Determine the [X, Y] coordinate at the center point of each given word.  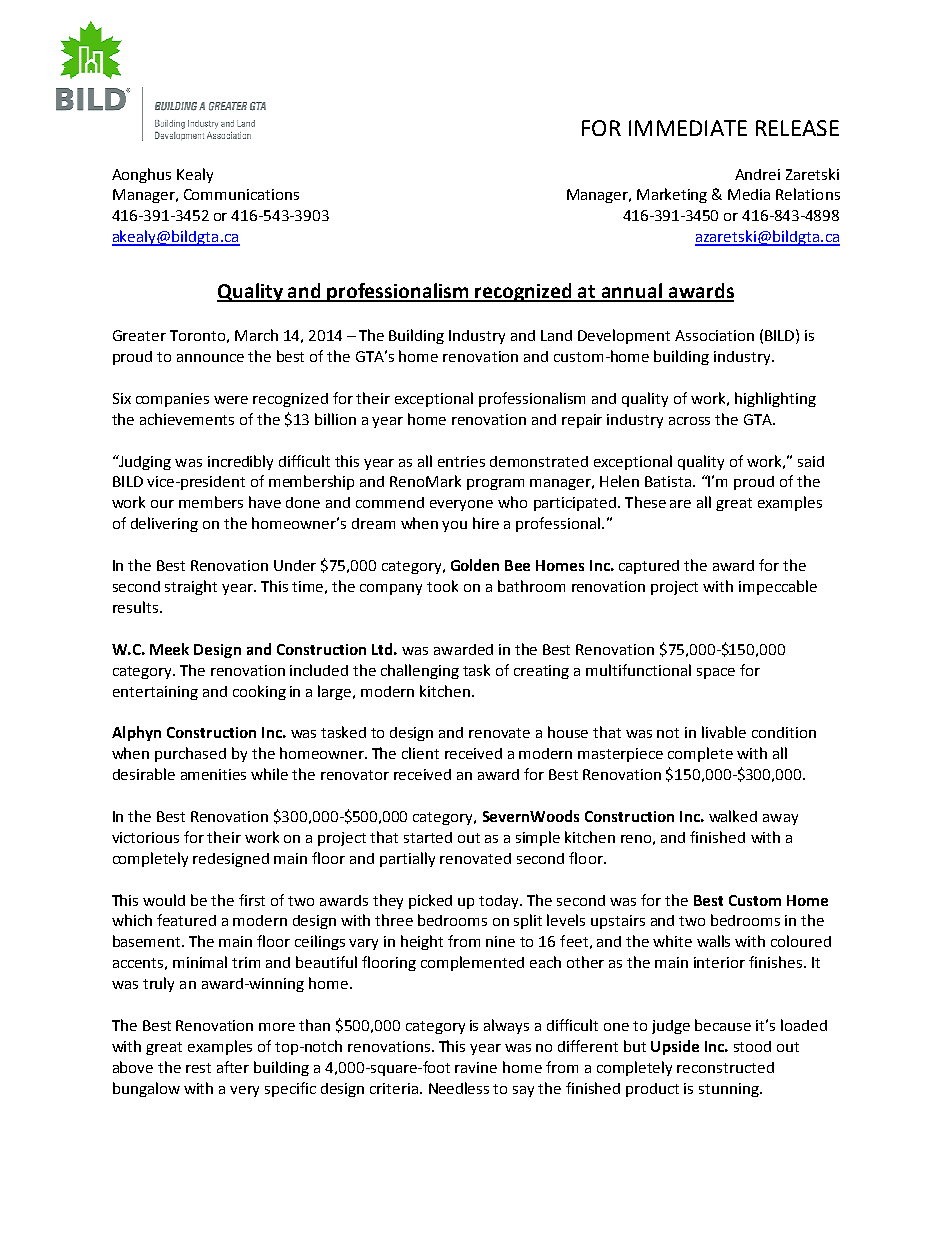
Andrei [757, 174]
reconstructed [725, 1067]
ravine [476, 1067]
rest [198, 1068]
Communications [241, 194]
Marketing [672, 195]
